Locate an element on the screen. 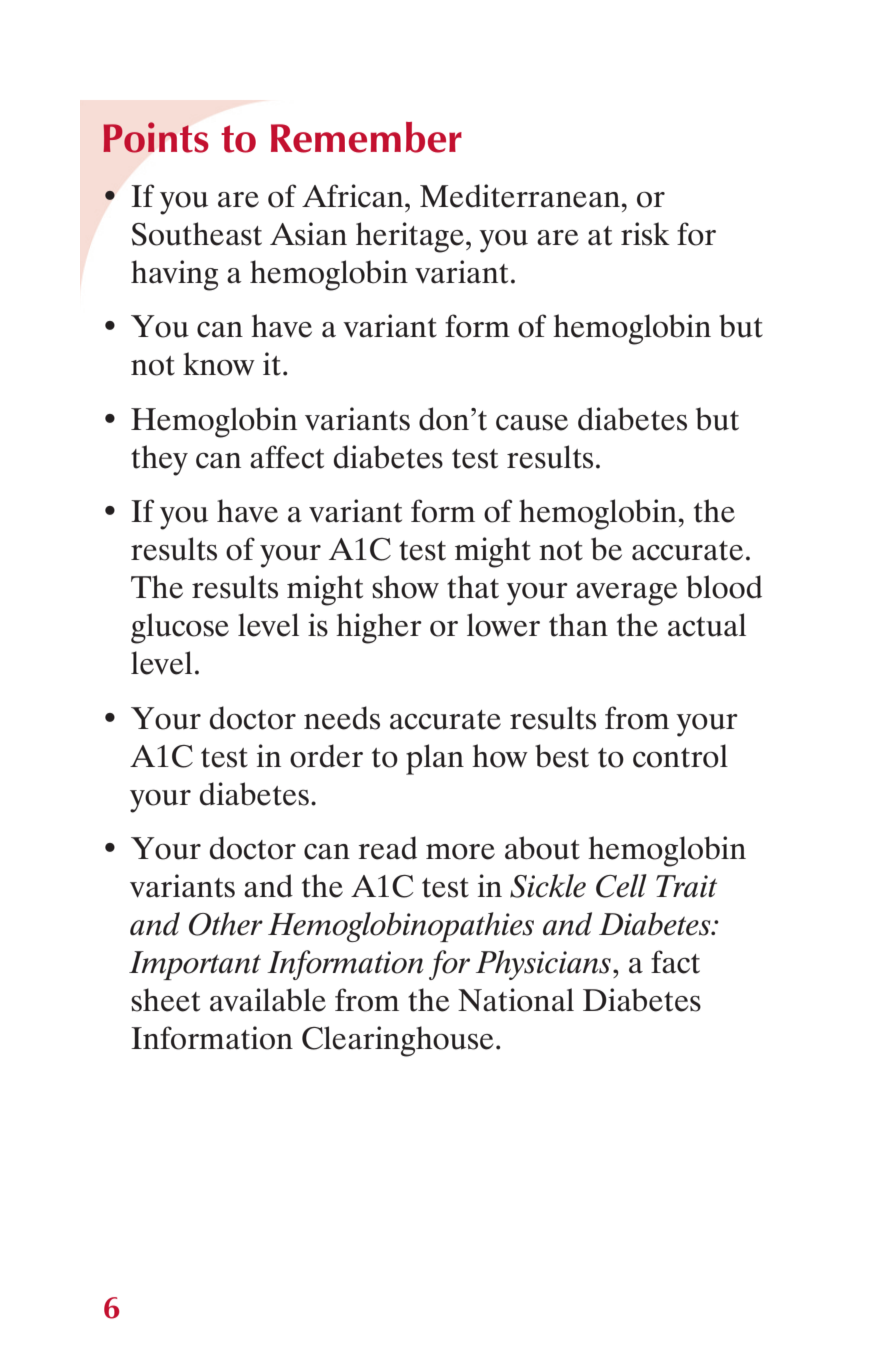  heritage is located at coordinates (410, 237).
